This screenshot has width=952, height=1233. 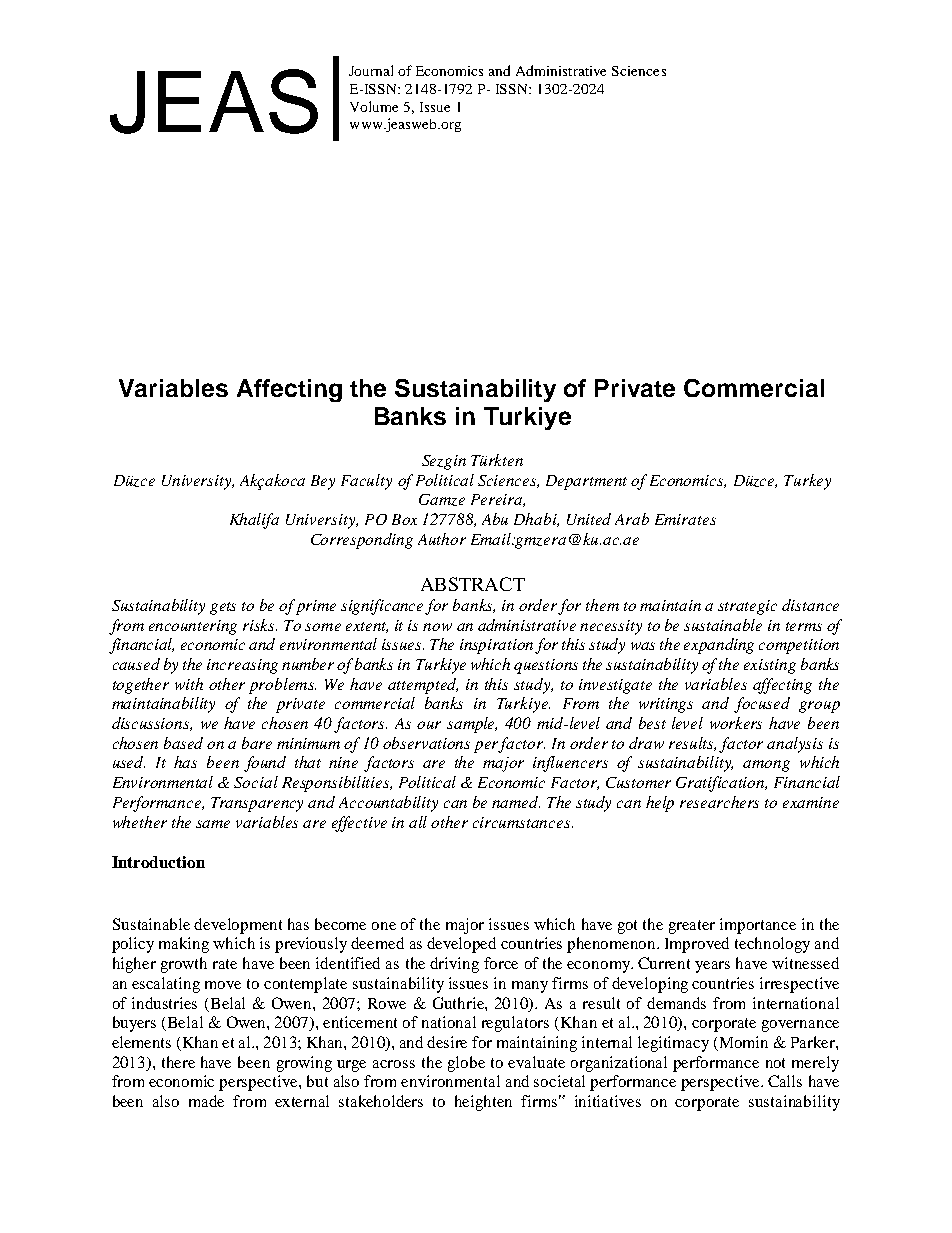 What do you see at coordinates (466, 1064) in the screenshot?
I see `globe` at bounding box center [466, 1064].
